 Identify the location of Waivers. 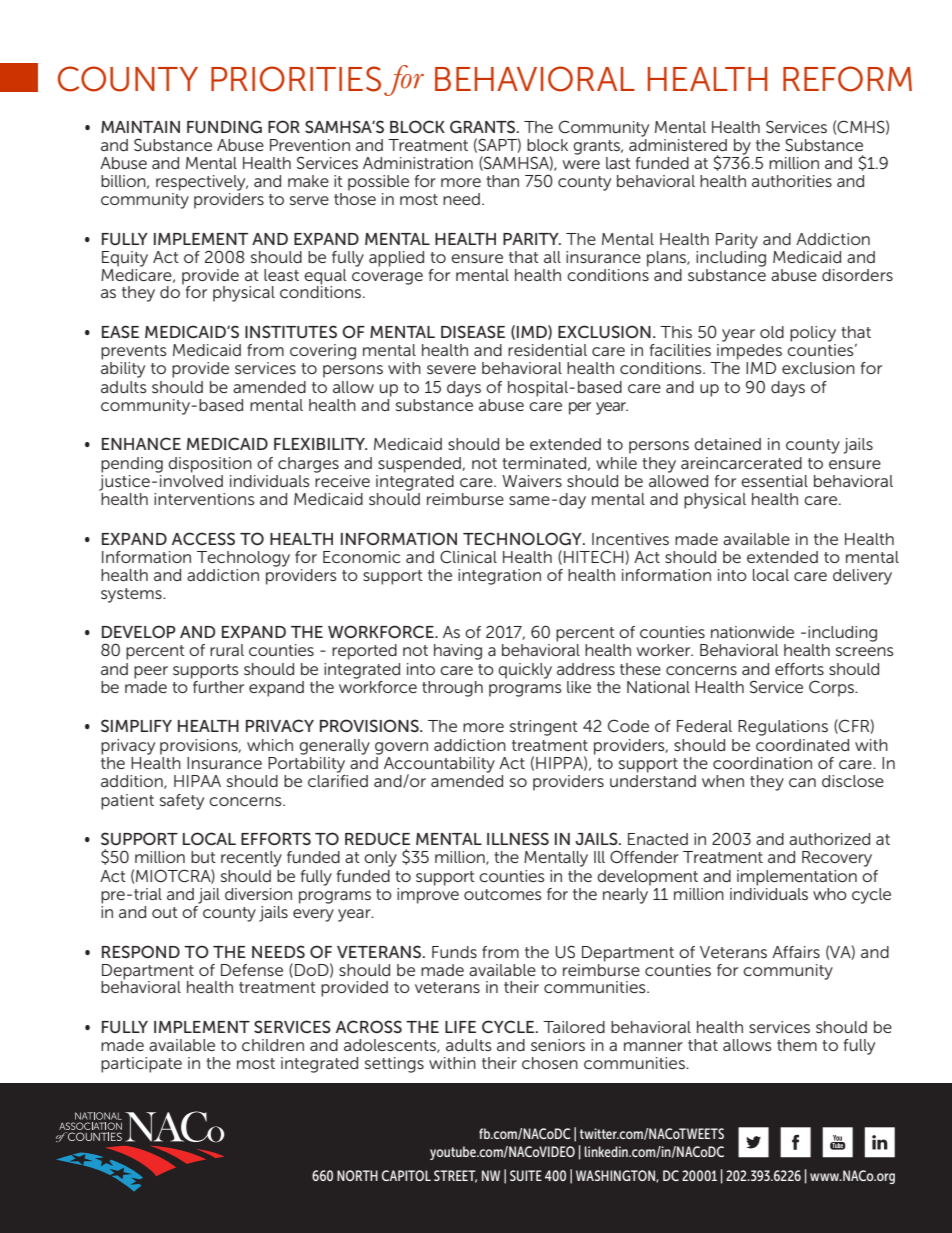
(532, 481).
